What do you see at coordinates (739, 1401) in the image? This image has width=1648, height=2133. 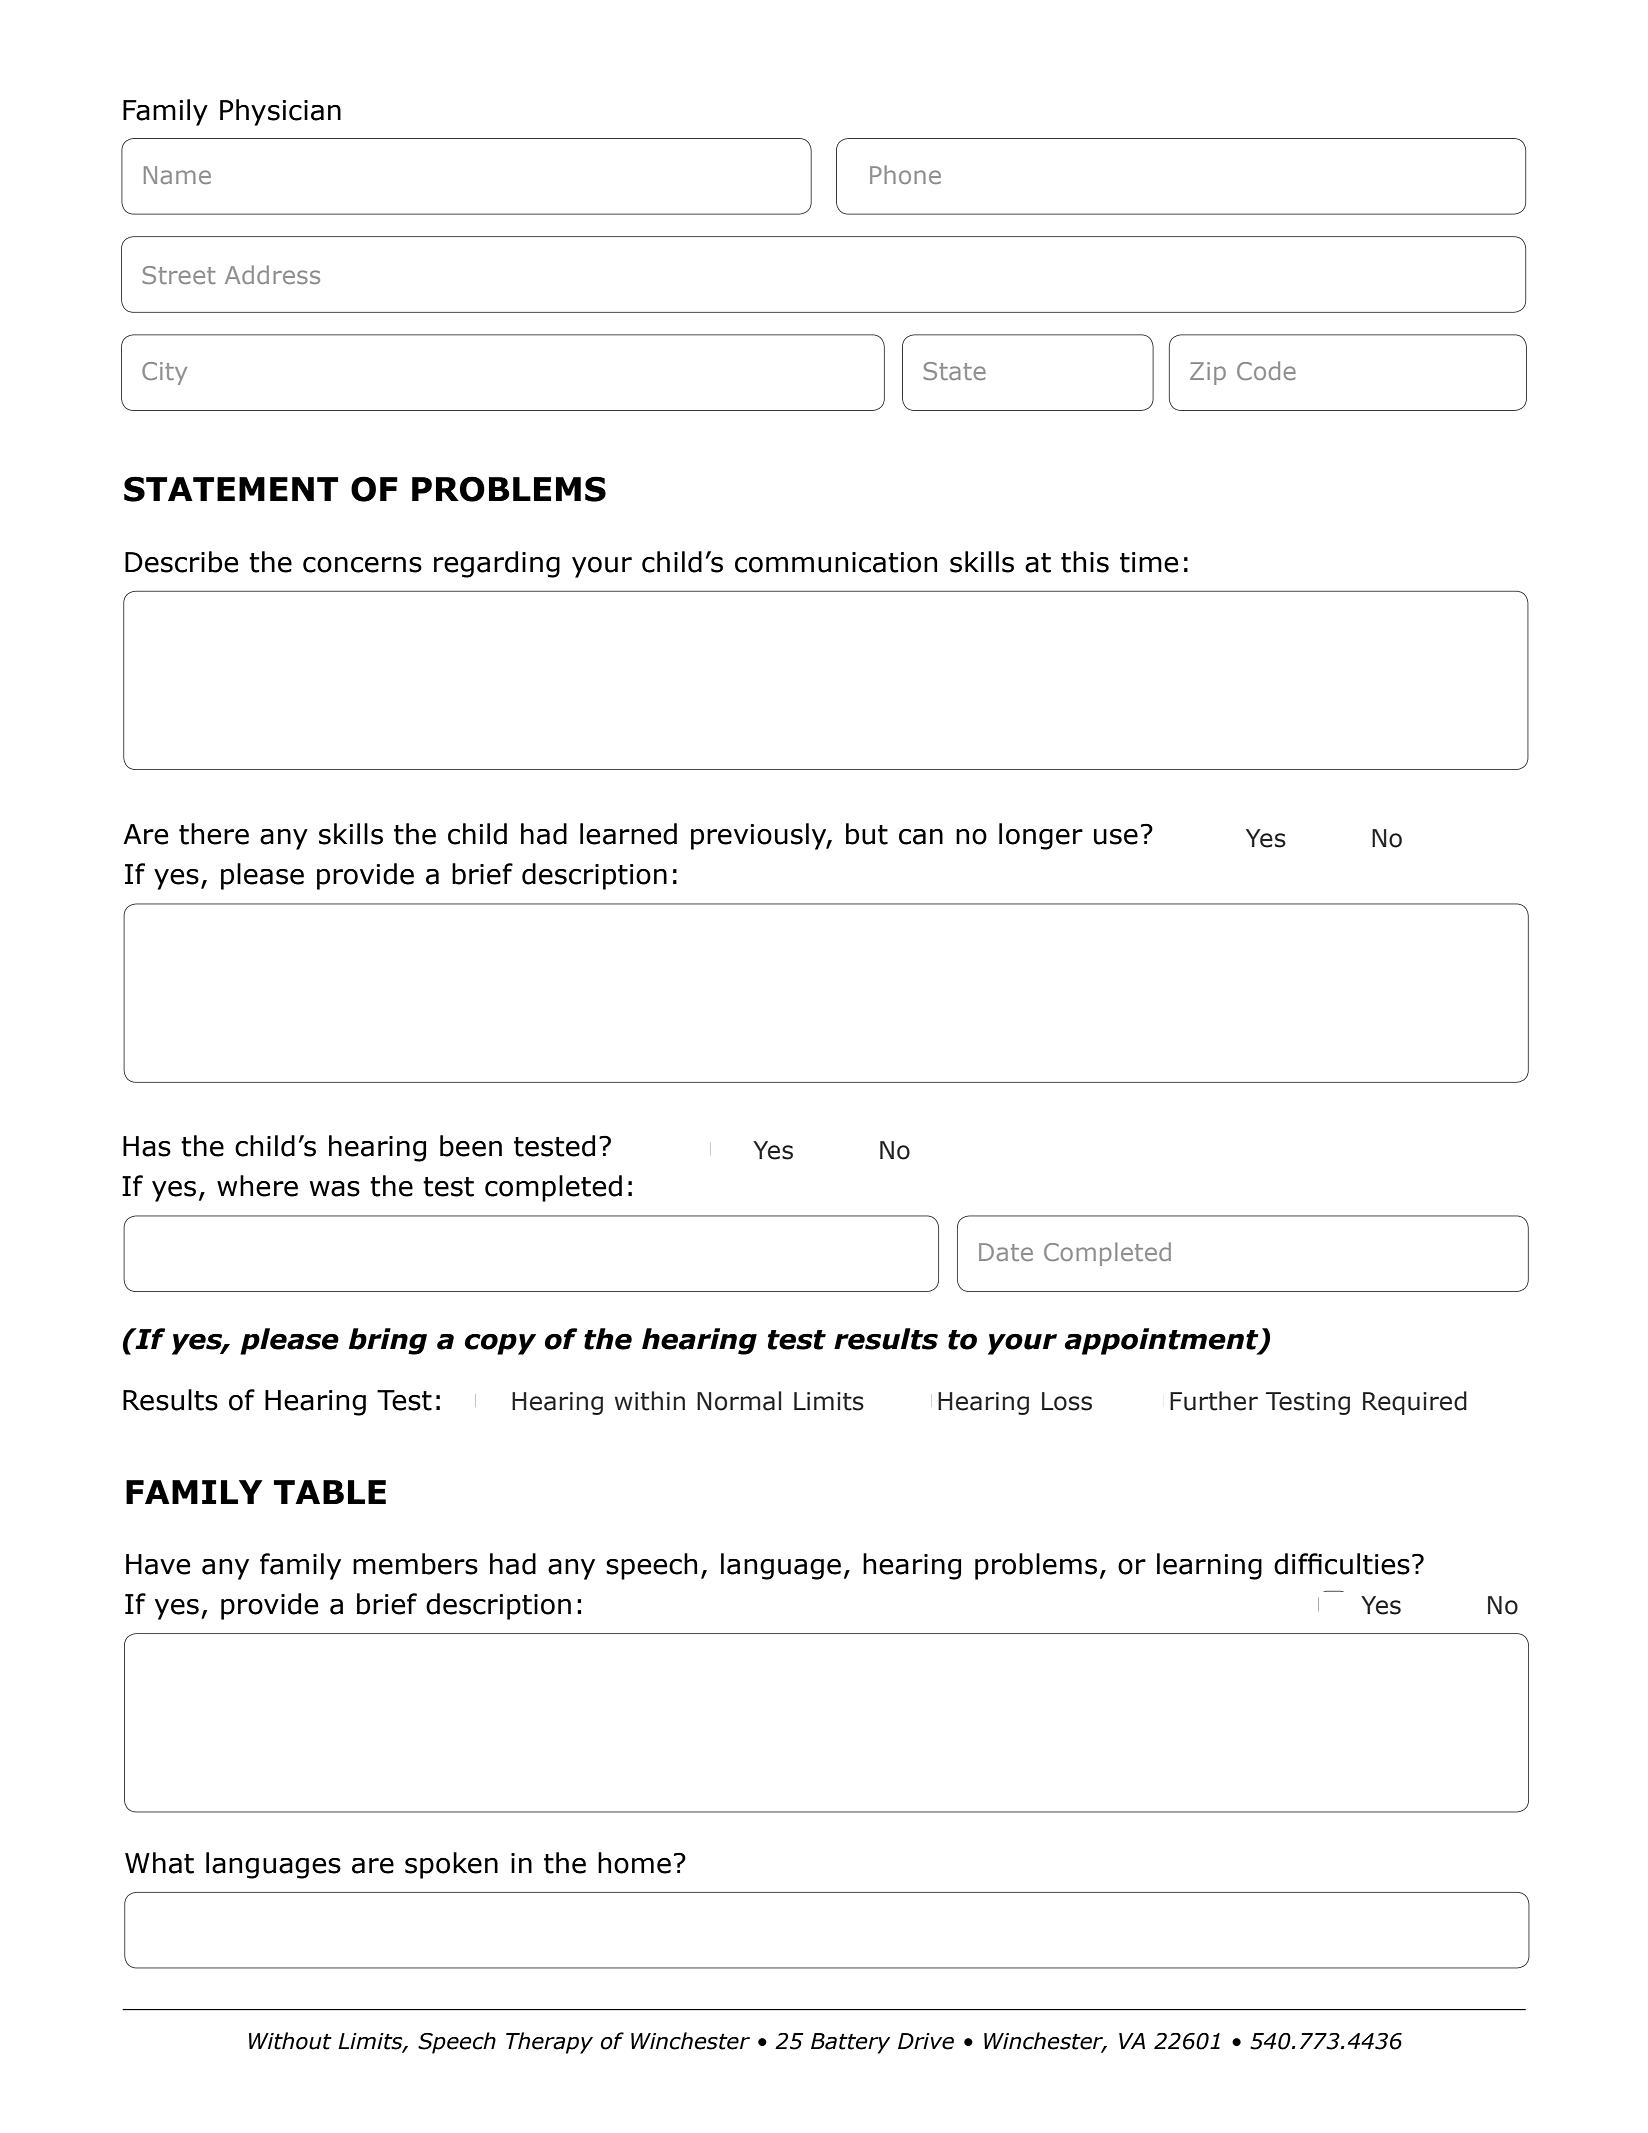 I see `Normal` at bounding box center [739, 1401].
